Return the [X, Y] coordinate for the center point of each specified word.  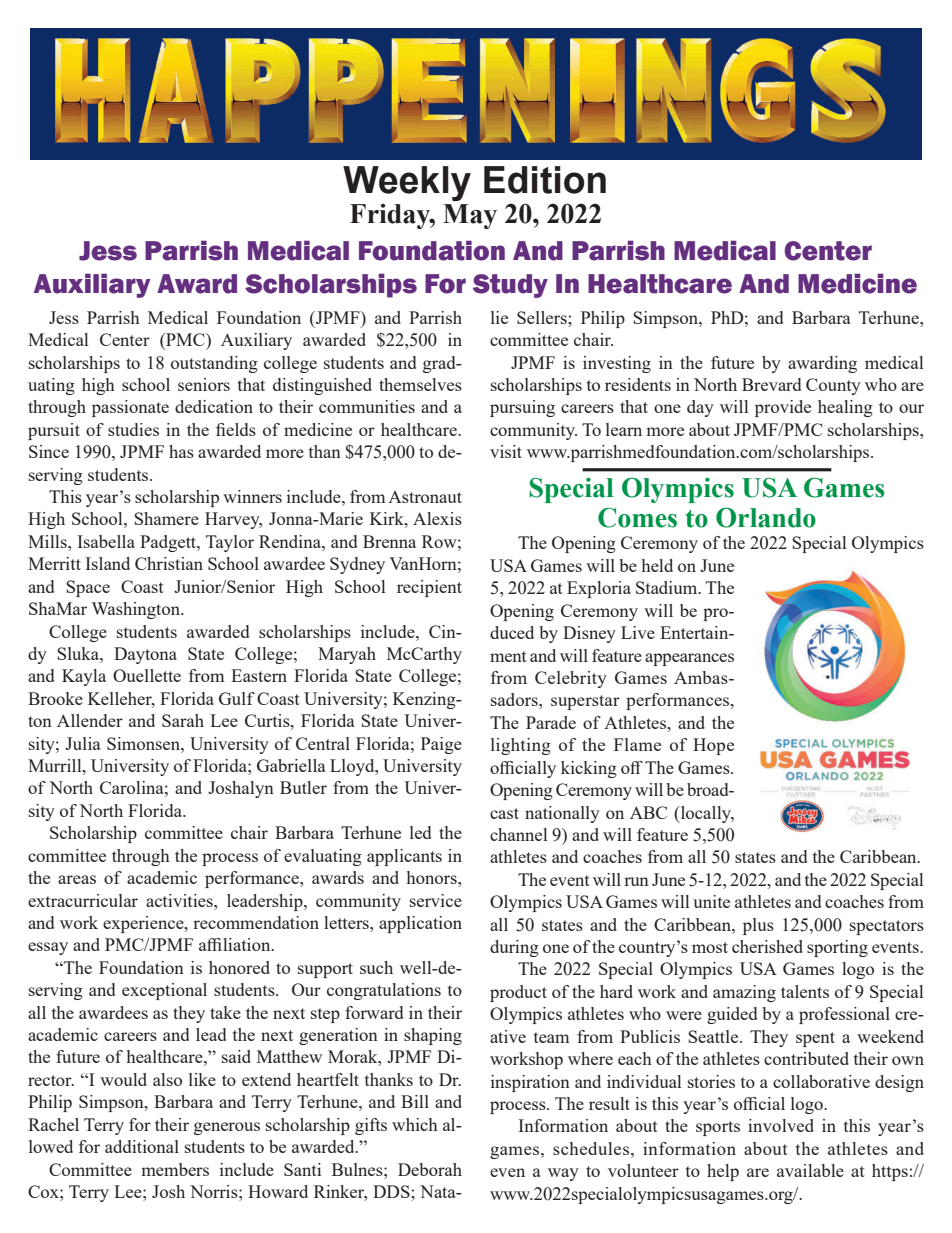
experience [144, 924]
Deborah [430, 1169]
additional [142, 1146]
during [514, 948]
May [470, 216]
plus [758, 926]
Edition [545, 180]
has [181, 451]
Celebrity [571, 679]
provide [783, 408]
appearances [689, 659]
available [810, 1170]
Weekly [407, 183]
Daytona [145, 655]
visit [506, 451]
